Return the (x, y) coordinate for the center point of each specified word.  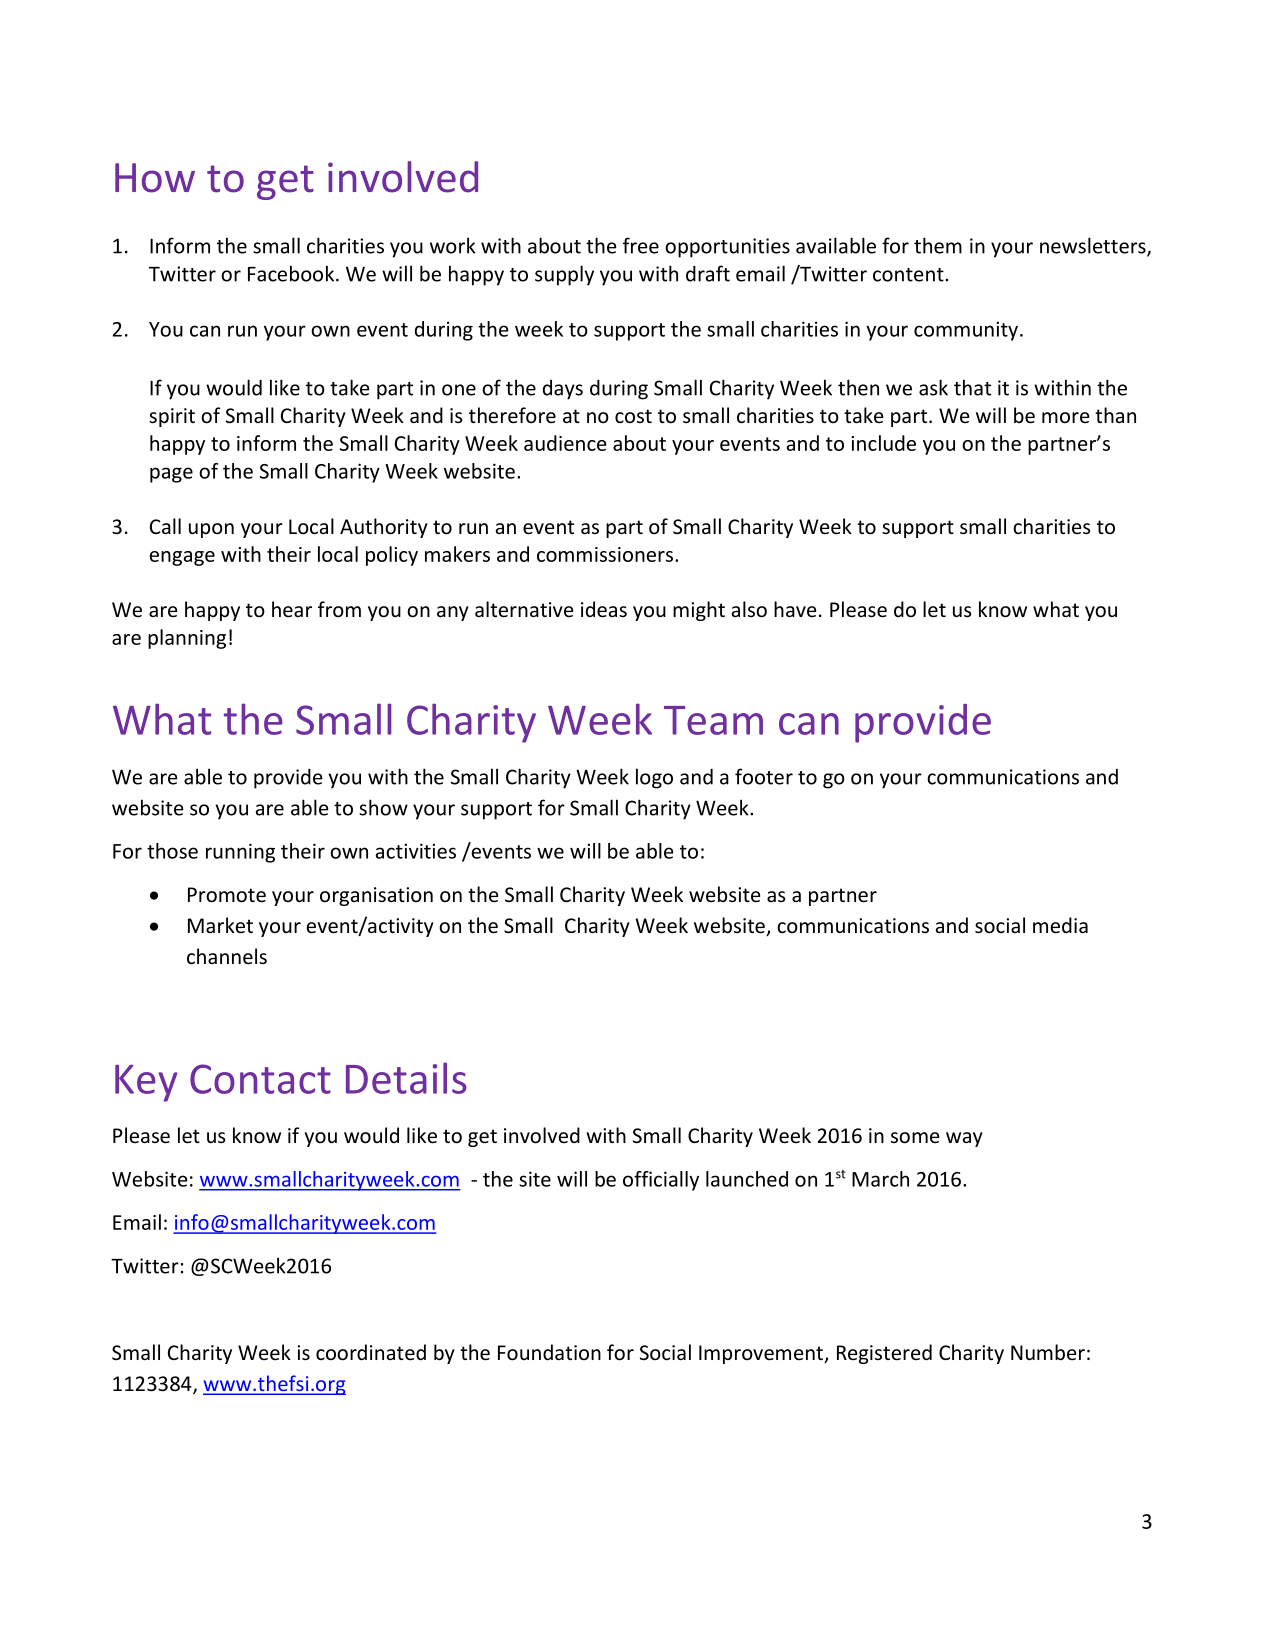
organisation (376, 896)
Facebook (292, 273)
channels (227, 956)
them (938, 245)
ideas (604, 609)
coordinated (371, 1352)
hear (292, 609)
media (1060, 925)
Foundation (549, 1352)
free (641, 245)
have (795, 609)
